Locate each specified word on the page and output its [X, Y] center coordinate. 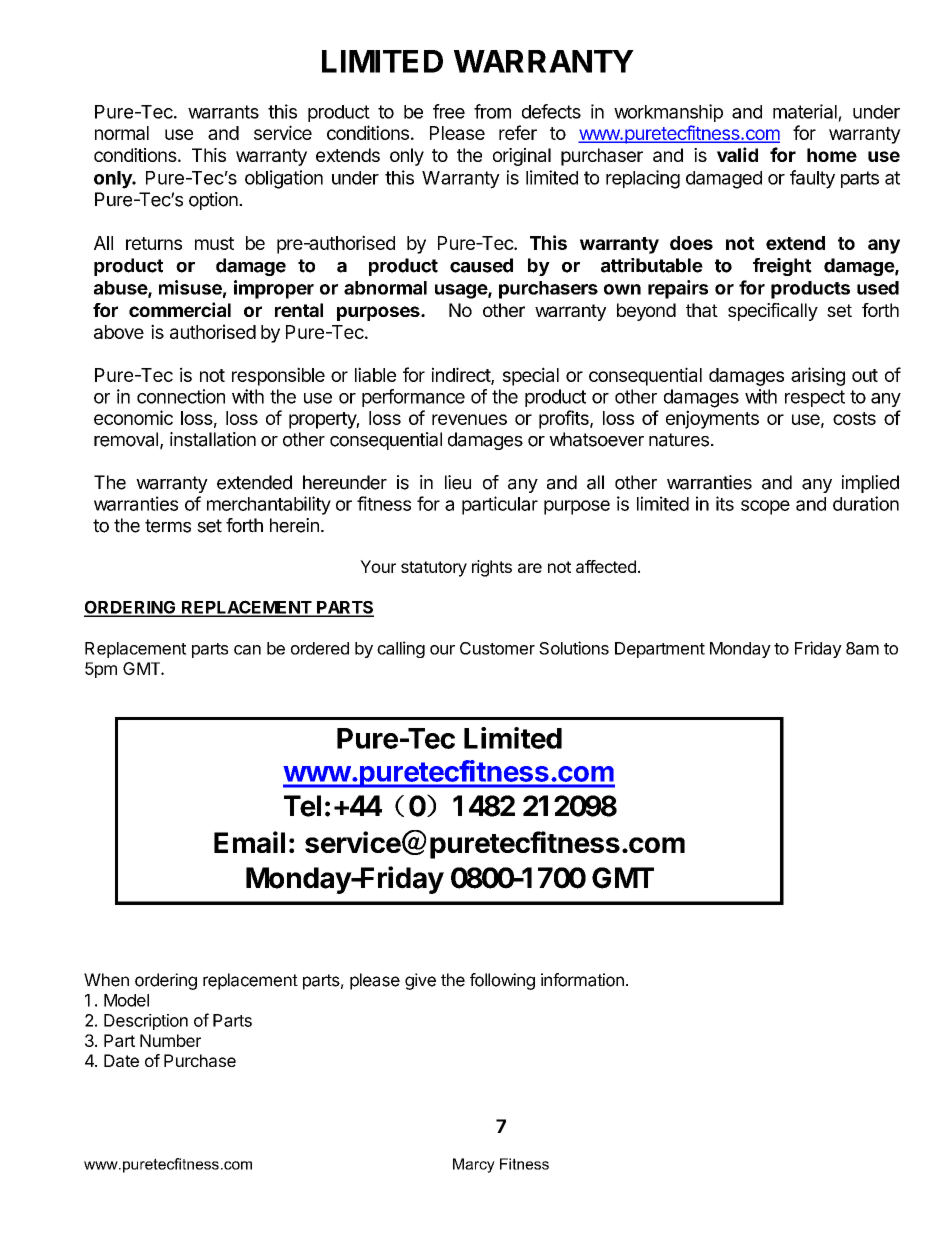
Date [121, 1060]
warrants [223, 112]
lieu [458, 482]
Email [249, 842]
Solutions [574, 648]
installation [213, 439]
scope [765, 507]
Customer [497, 648]
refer [518, 132]
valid [737, 154]
